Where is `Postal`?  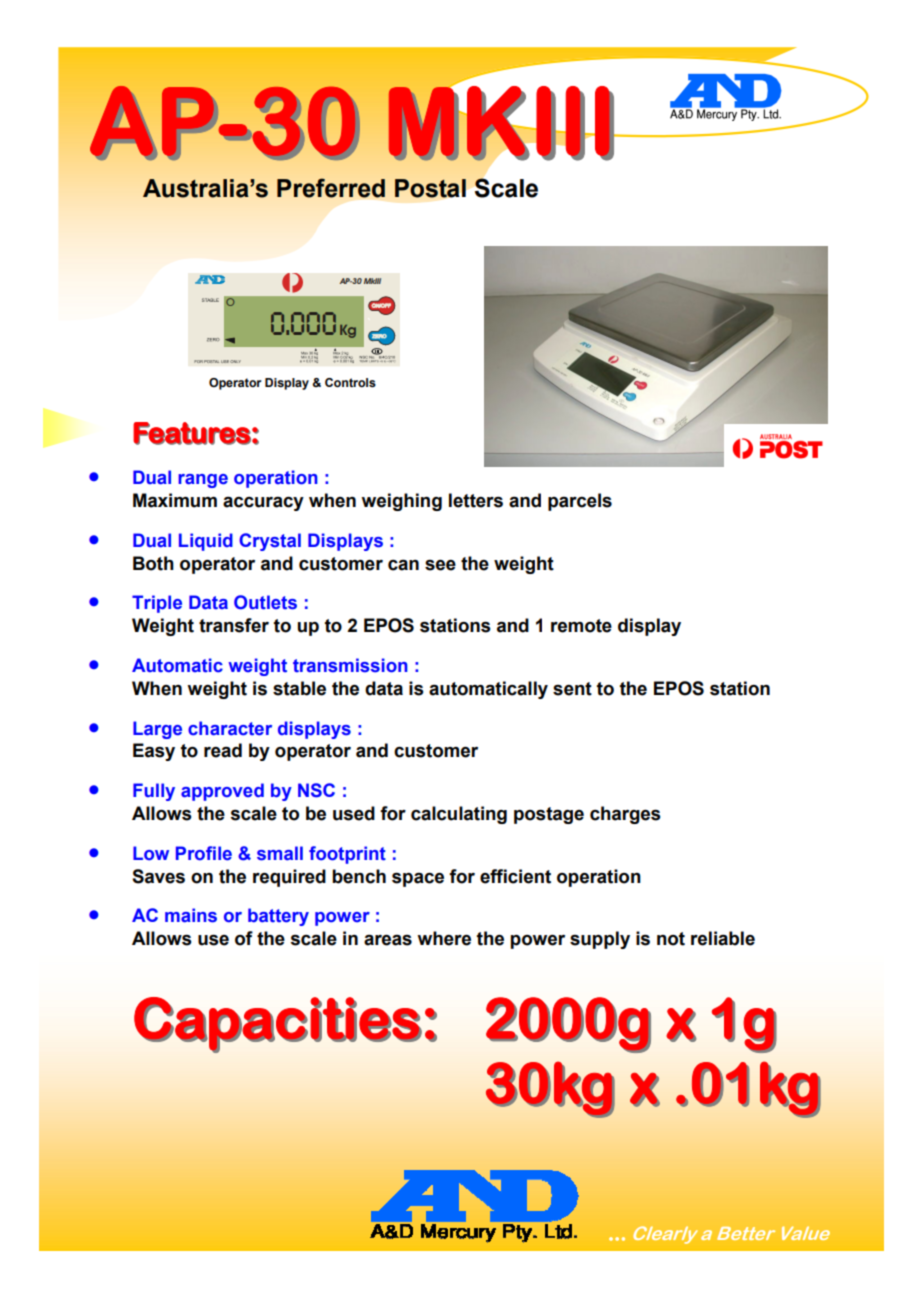 Postal is located at coordinates (430, 188).
